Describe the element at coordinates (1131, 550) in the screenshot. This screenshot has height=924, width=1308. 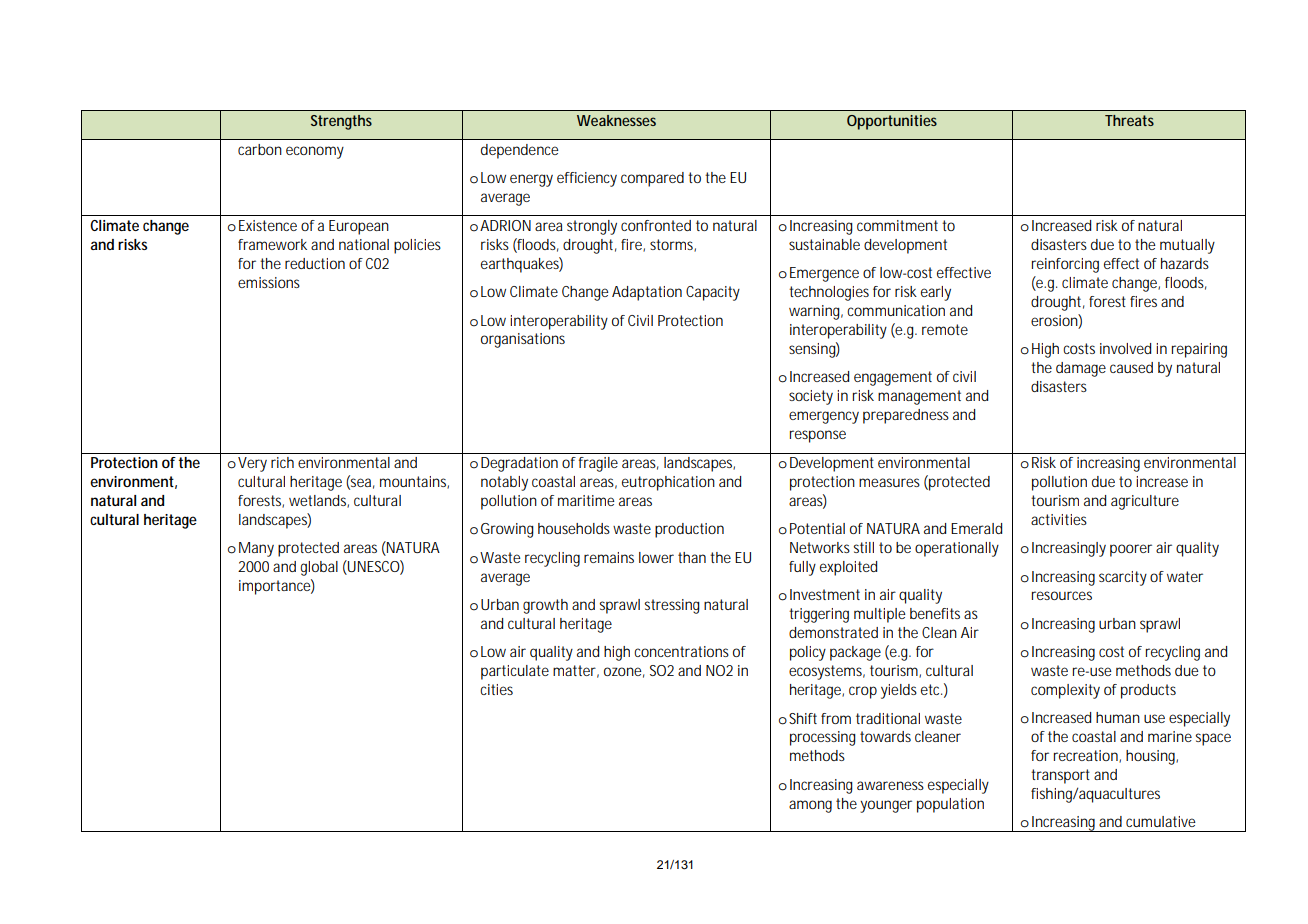
I see `poorer` at that location.
